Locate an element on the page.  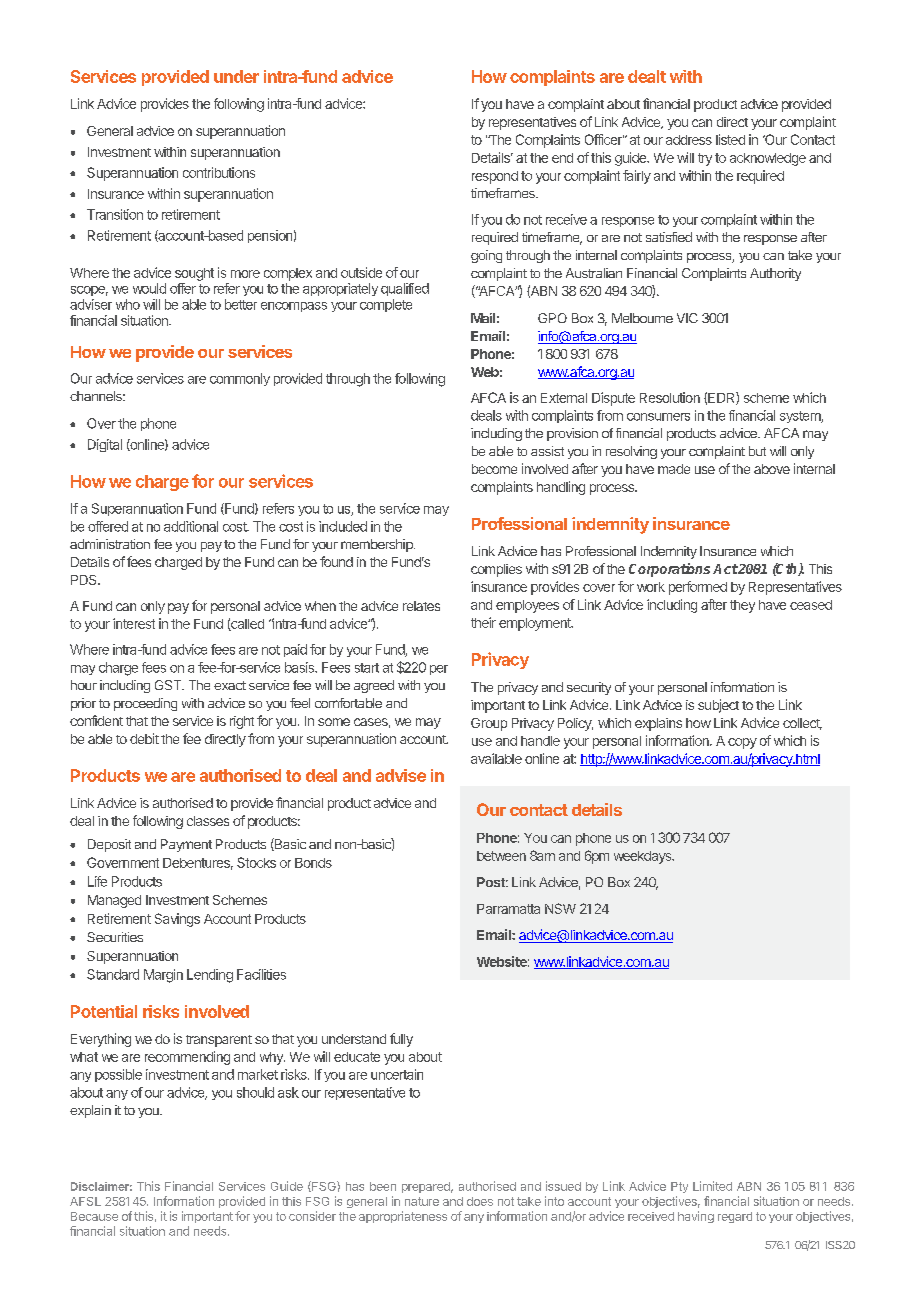
Because is located at coordinates (94, 1216).
